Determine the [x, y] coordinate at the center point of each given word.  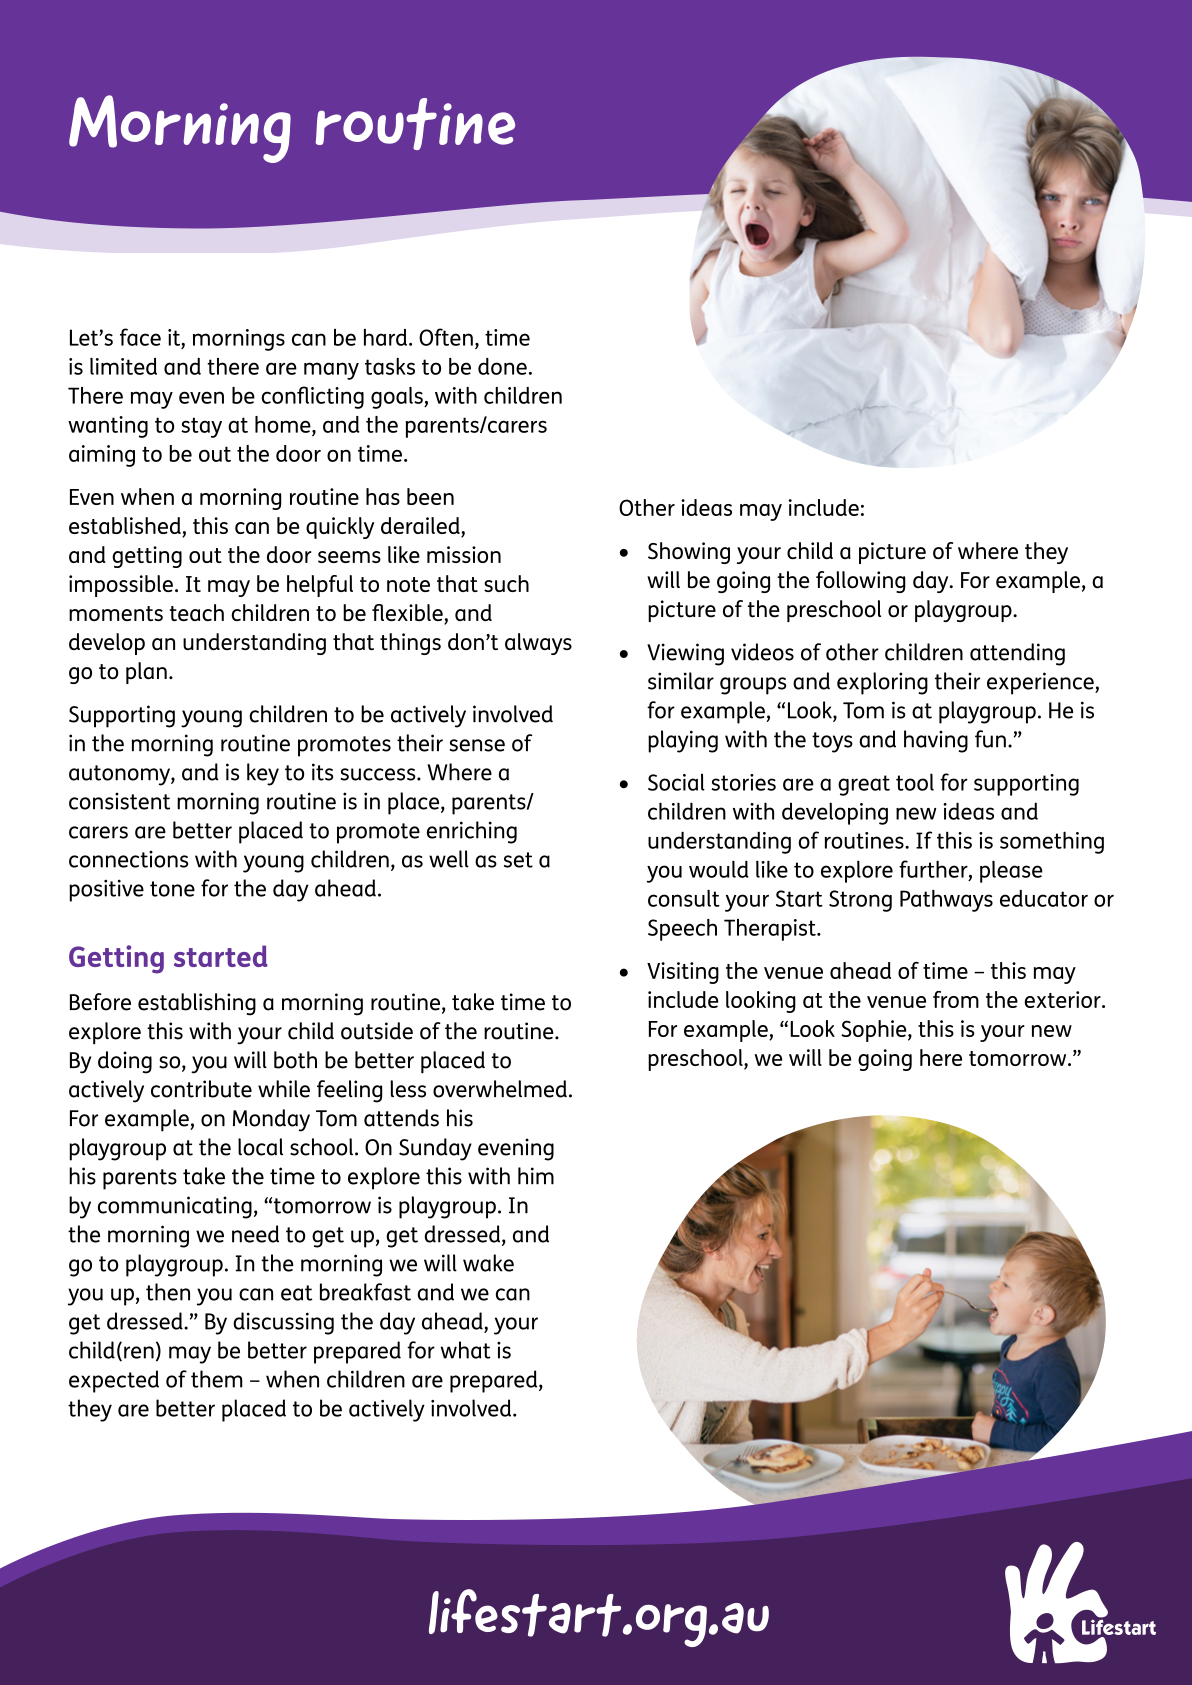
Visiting [683, 973]
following [861, 582]
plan [146, 673]
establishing [197, 1004]
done [502, 366]
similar [681, 681]
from [956, 999]
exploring [882, 683]
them [217, 1379]
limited [123, 366]
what [465, 1350]
